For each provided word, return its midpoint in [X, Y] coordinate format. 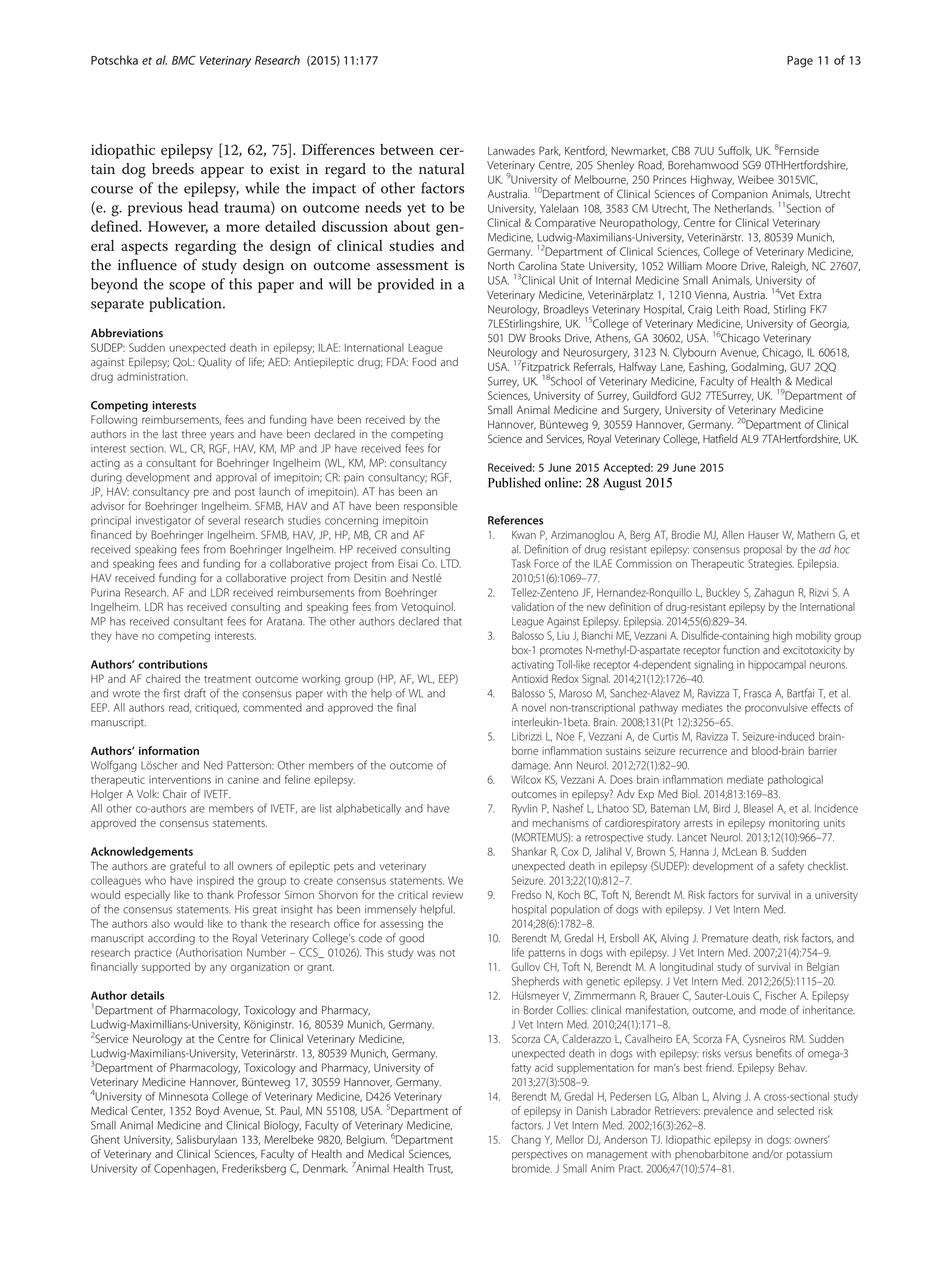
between [407, 149]
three [194, 433]
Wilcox [526, 779]
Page [800, 62]
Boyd [207, 1112]
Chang [526, 1140]
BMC [184, 60]
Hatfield [720, 438]
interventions [180, 780]
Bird [722, 808]
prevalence [728, 1111]
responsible [431, 506]
